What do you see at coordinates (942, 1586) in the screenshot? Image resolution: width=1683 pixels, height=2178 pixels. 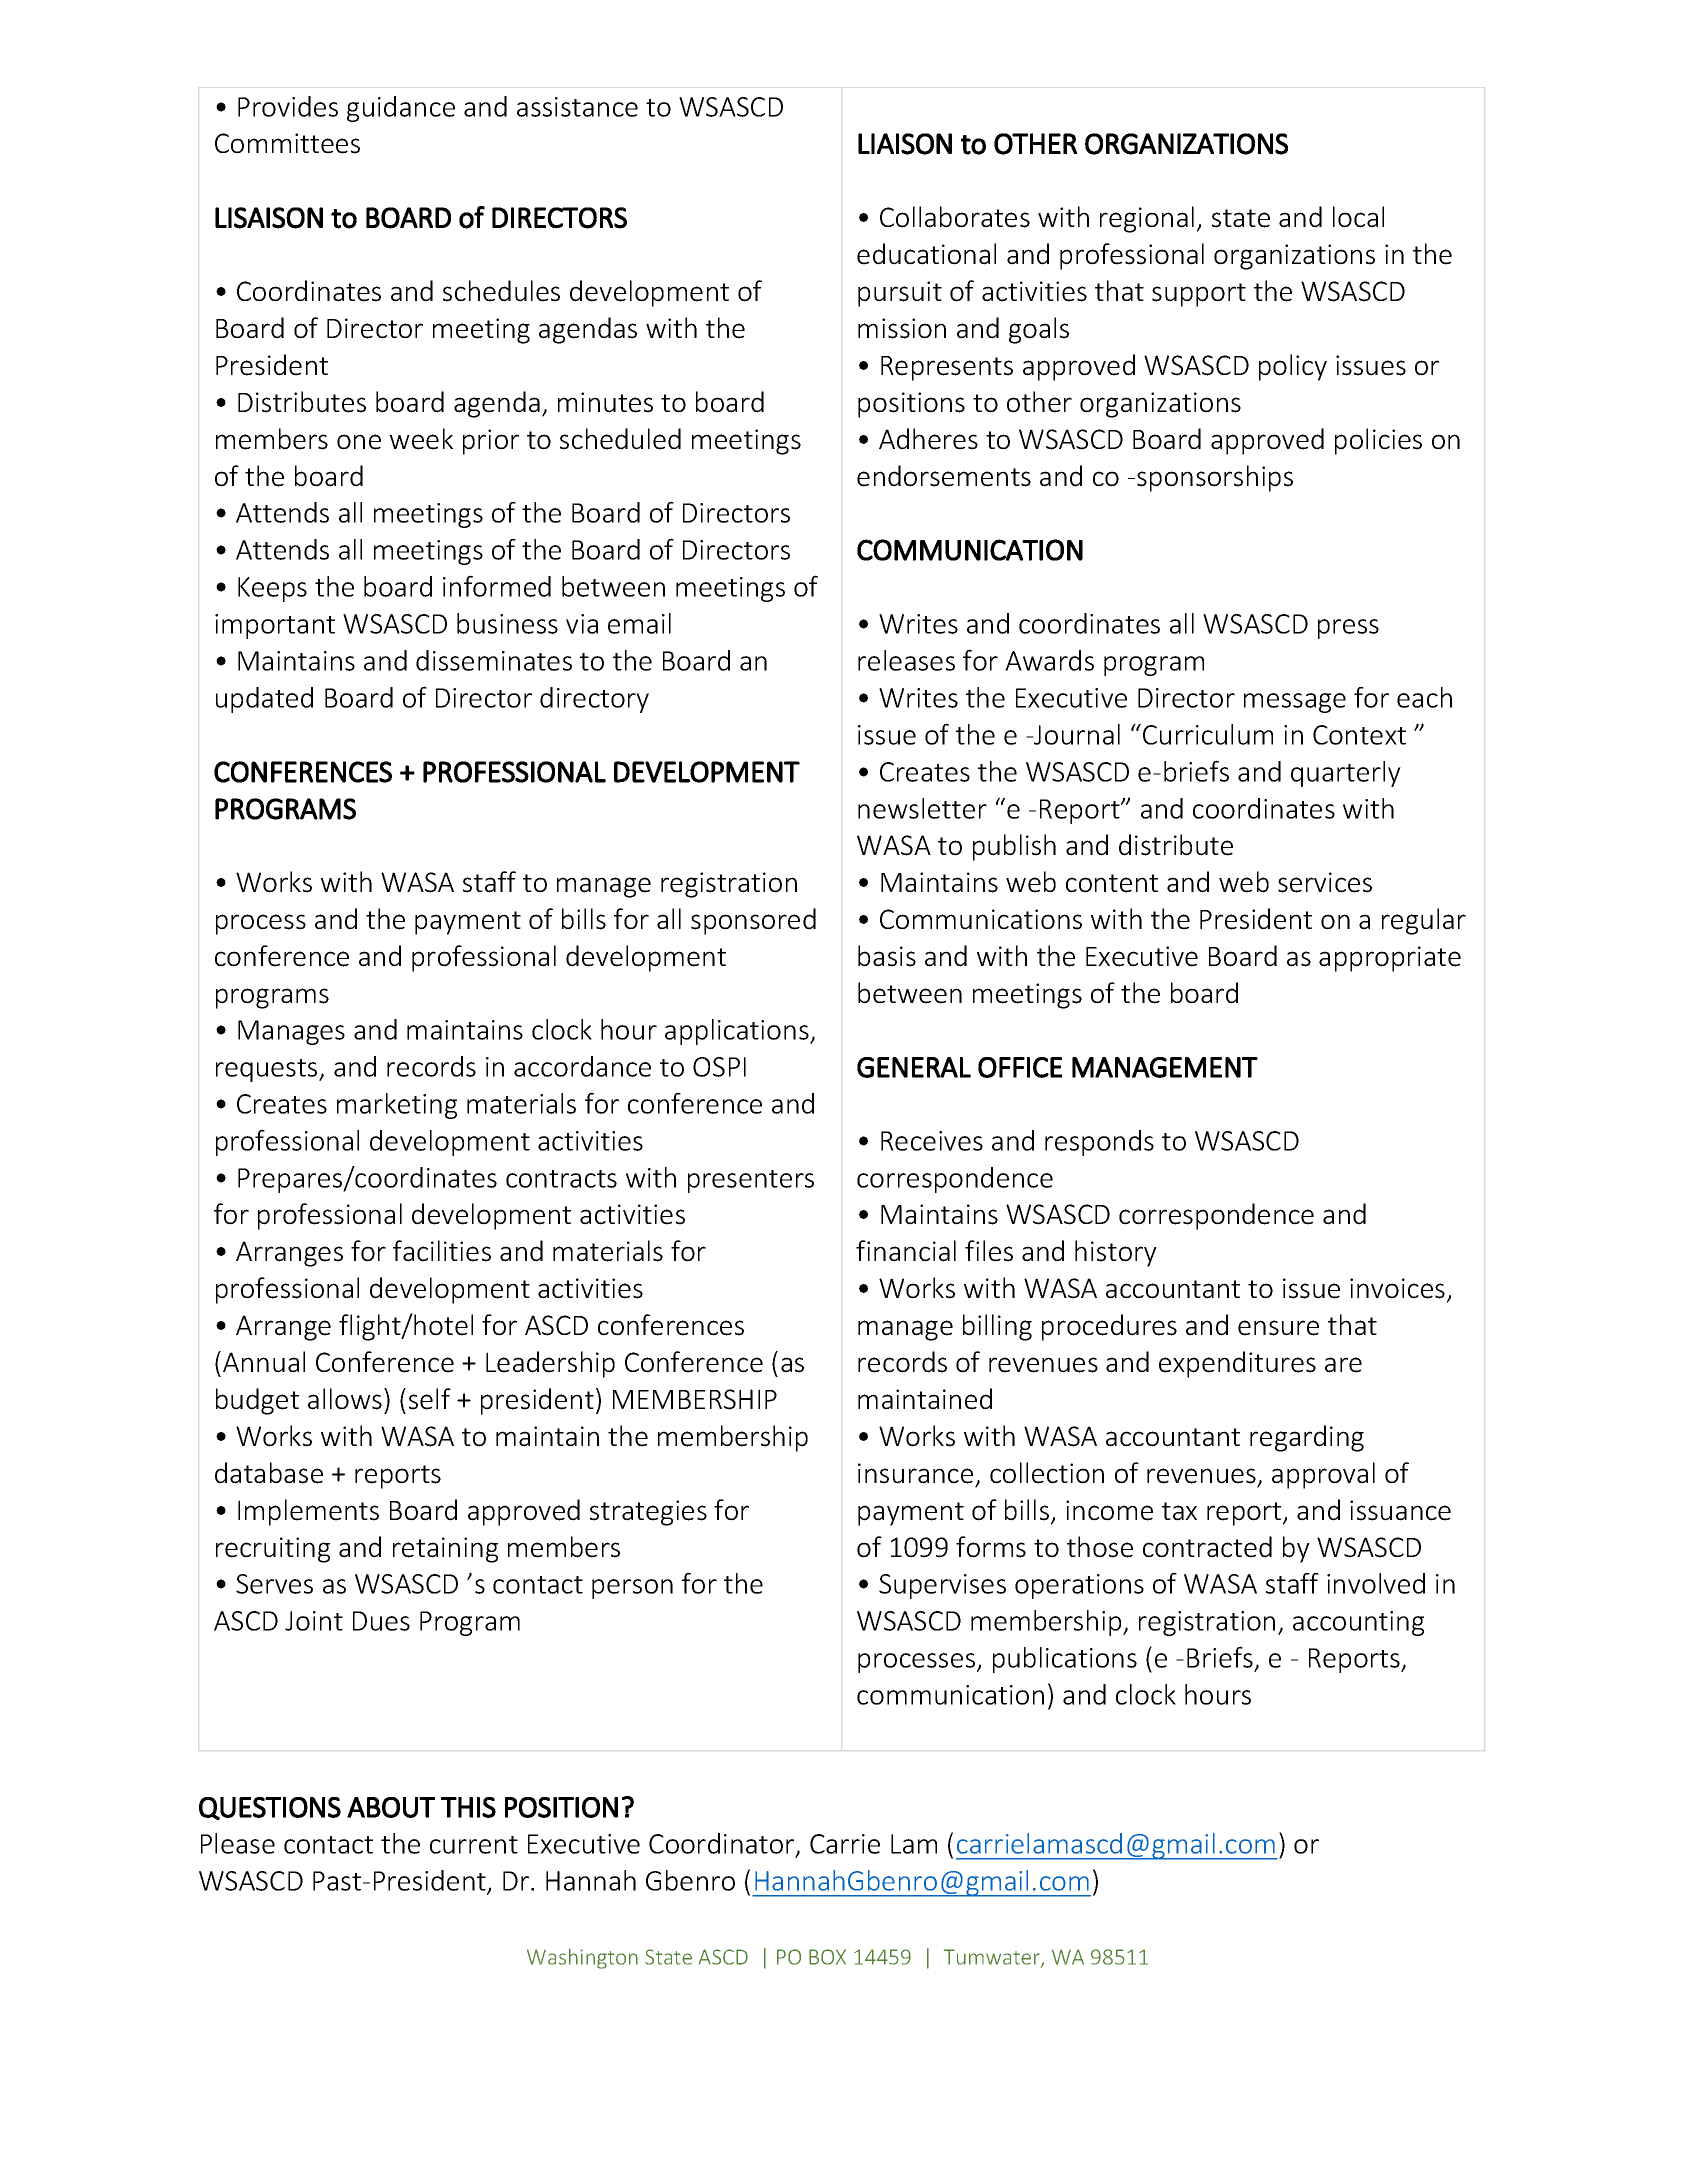 I see `Supervises` at bounding box center [942, 1586].
